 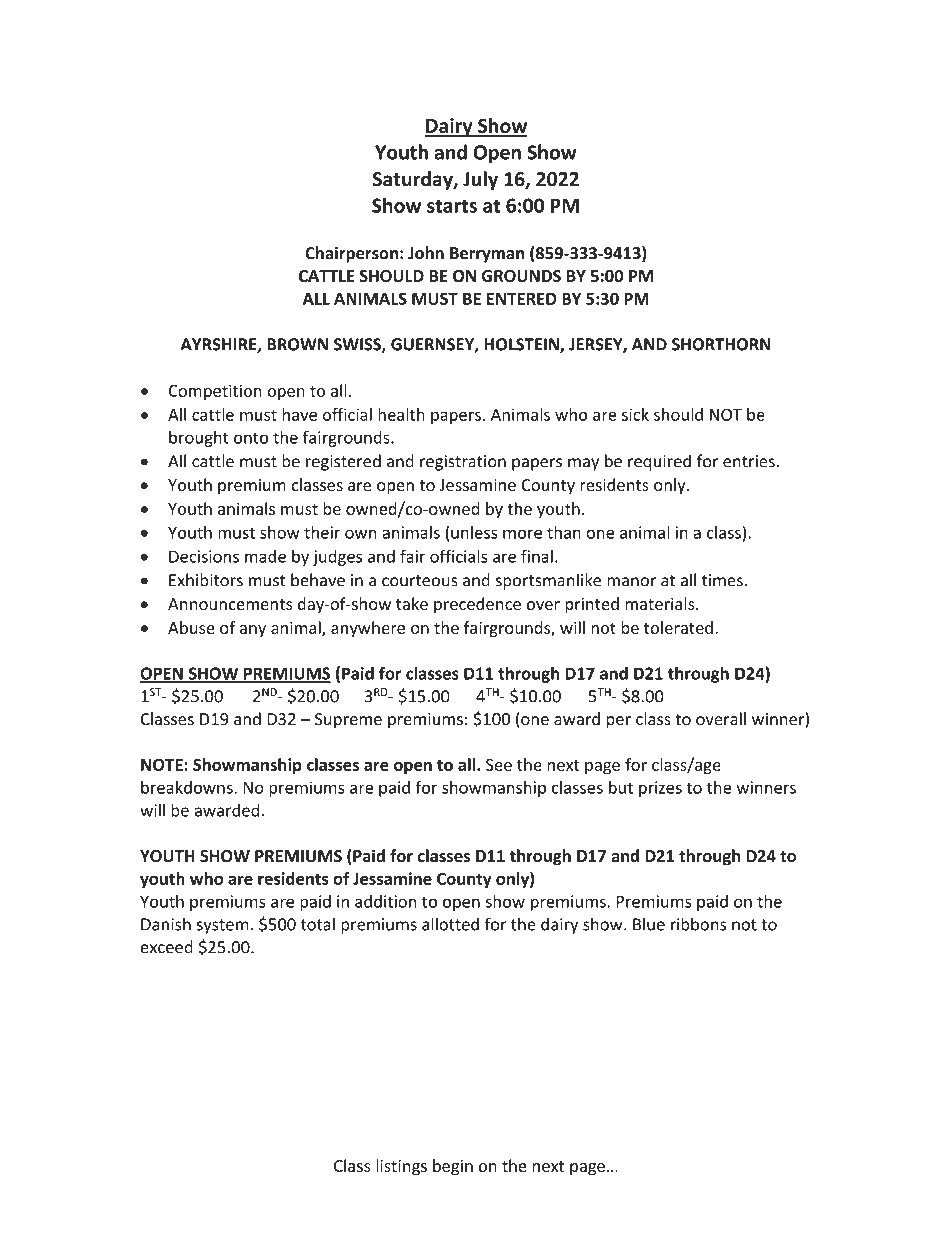 I want to click on ENTERED, so click(x=522, y=299).
